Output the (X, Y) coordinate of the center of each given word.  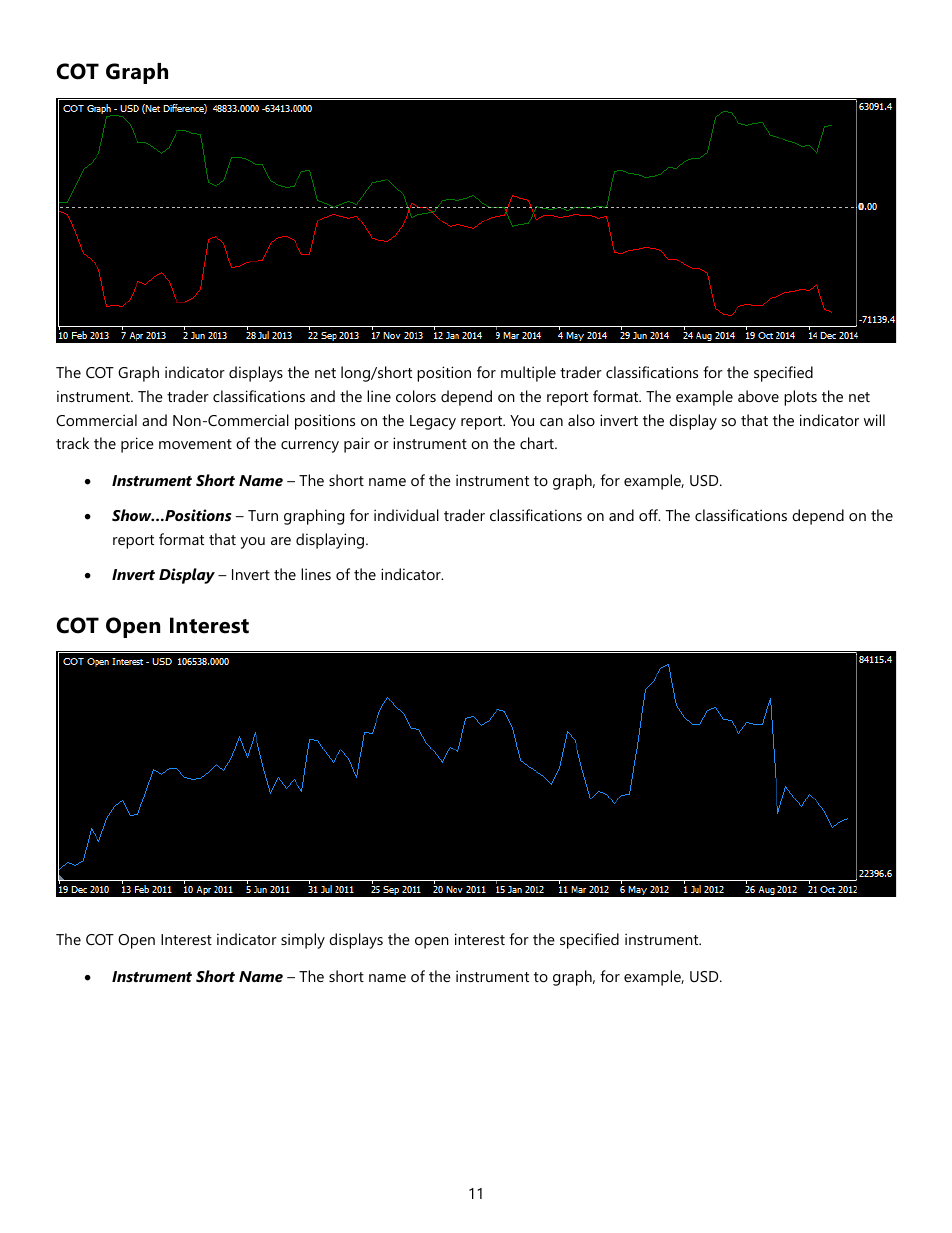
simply (303, 941)
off (649, 515)
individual (406, 515)
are (281, 541)
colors (416, 396)
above (758, 396)
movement (195, 444)
